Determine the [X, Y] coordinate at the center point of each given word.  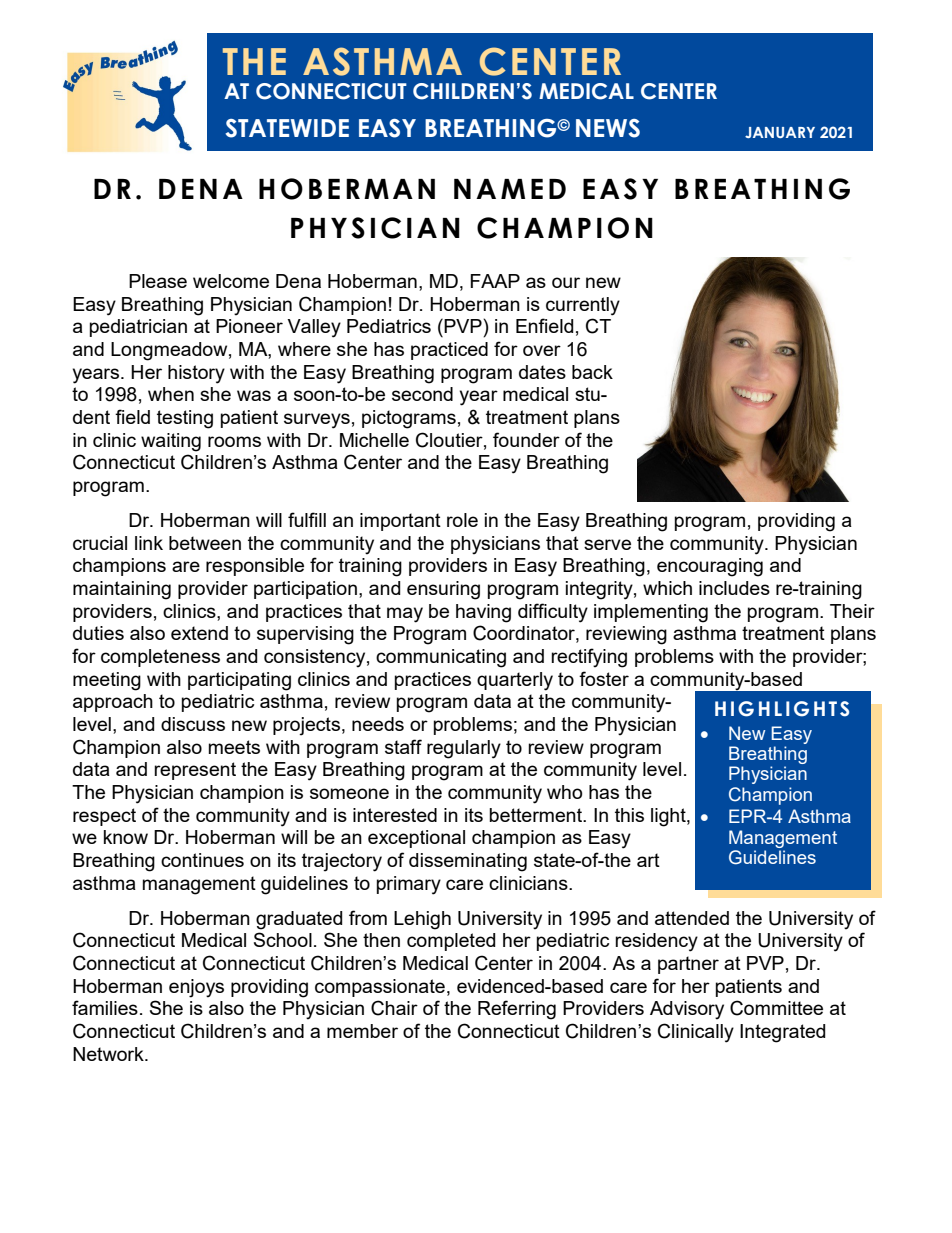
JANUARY [780, 132]
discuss [193, 724]
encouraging [710, 567]
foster [604, 678]
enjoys [196, 988]
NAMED [510, 189]
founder [526, 439]
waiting [171, 442]
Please [158, 281]
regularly [464, 749]
